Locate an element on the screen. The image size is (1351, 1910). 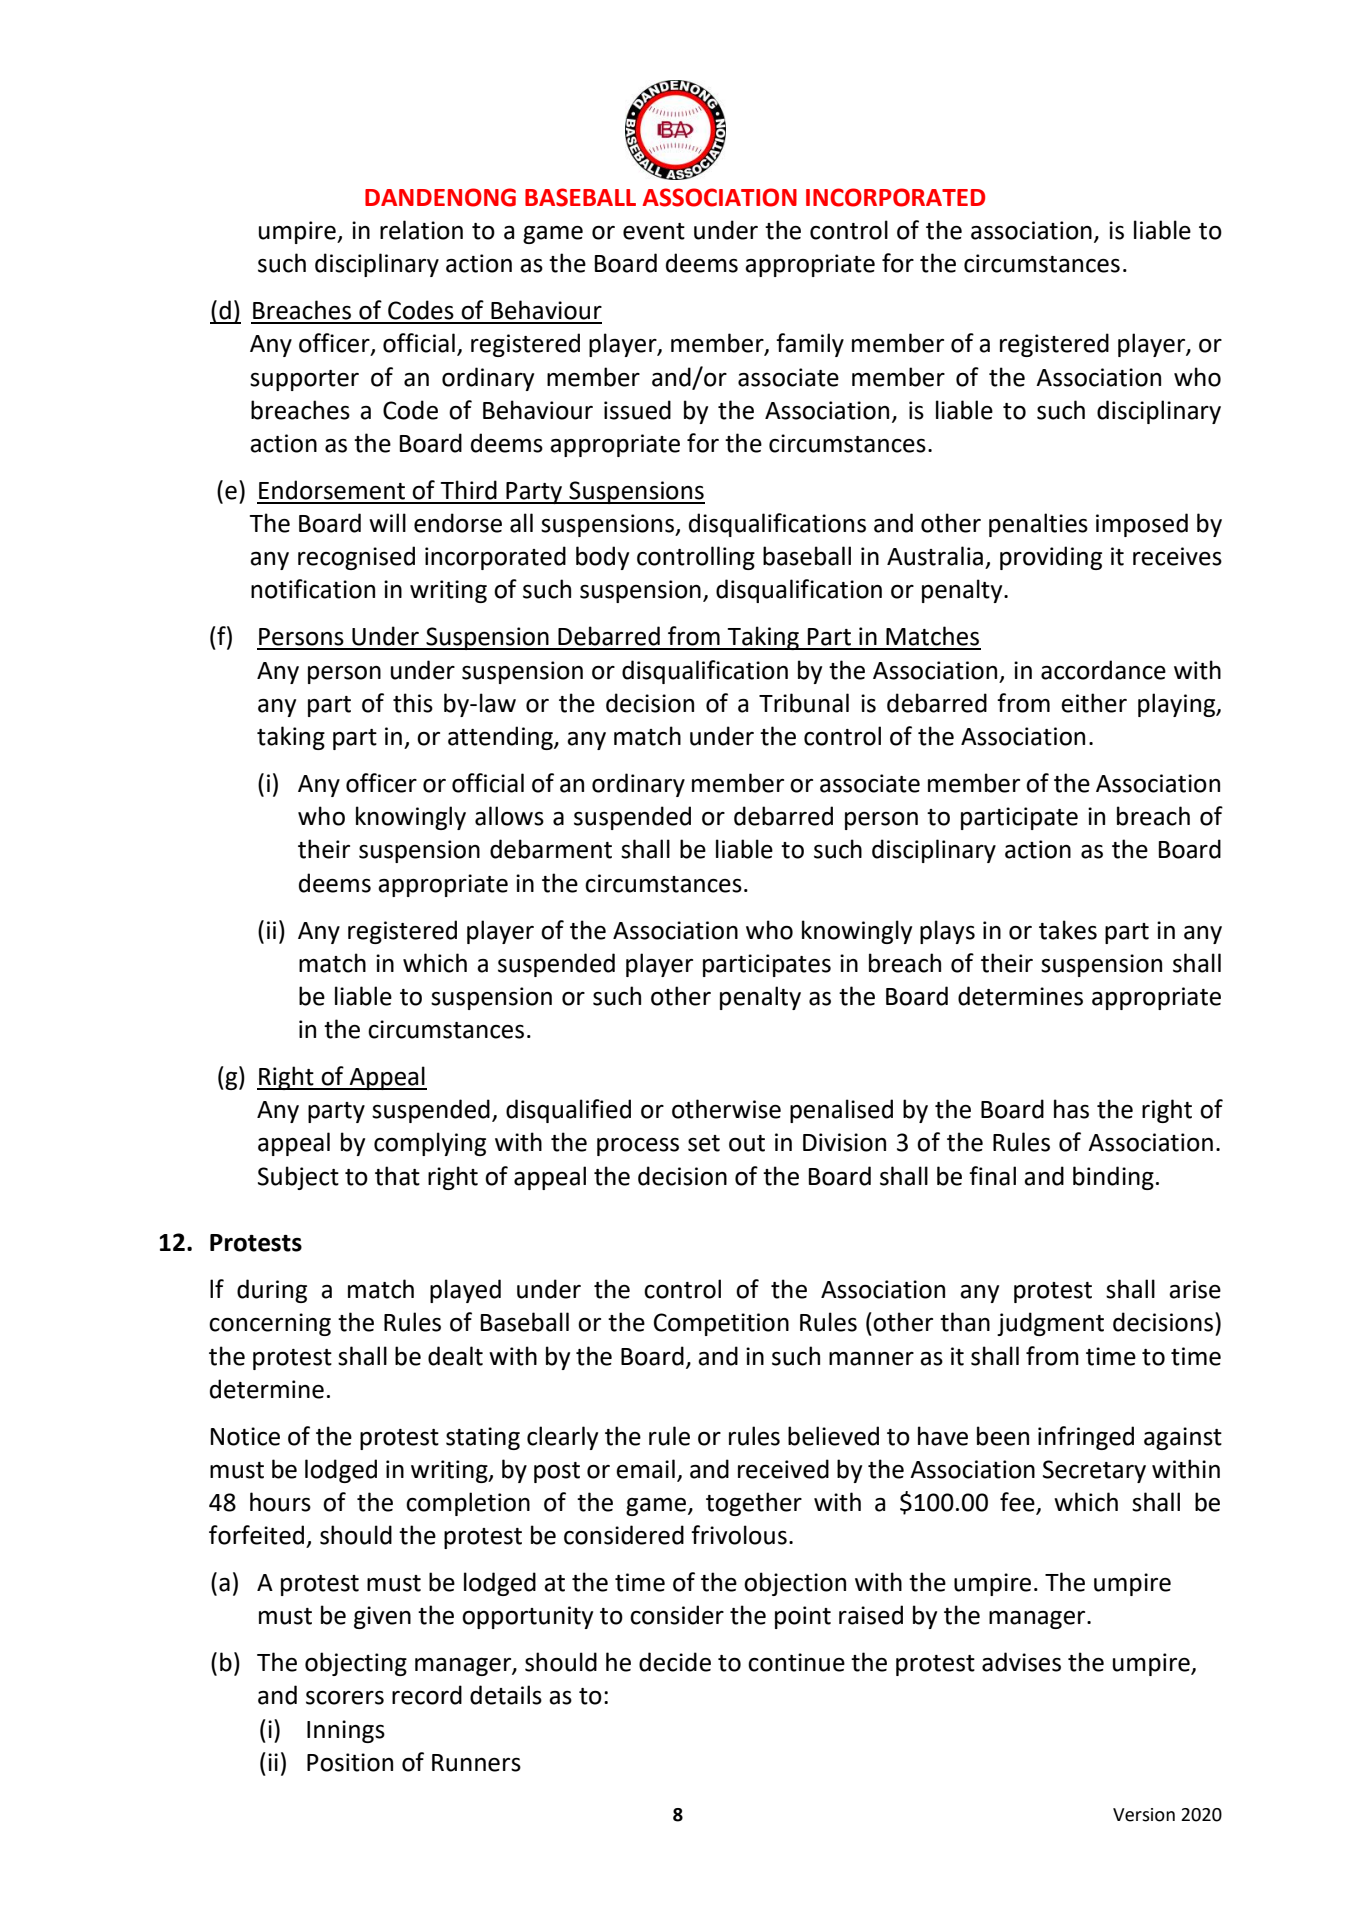
family is located at coordinates (810, 345).
